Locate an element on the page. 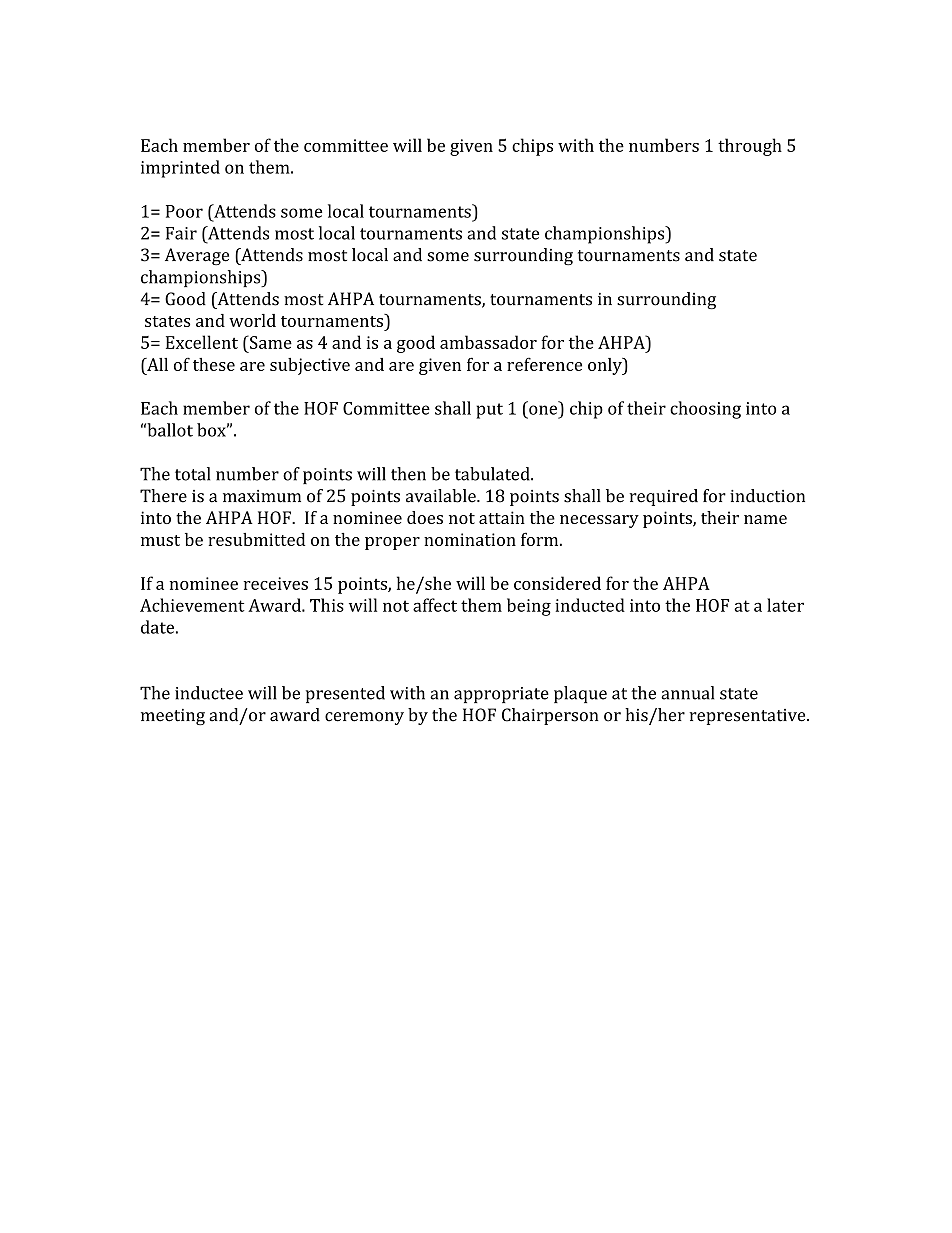 This page has height=1233, width=952. through is located at coordinates (750, 147).
